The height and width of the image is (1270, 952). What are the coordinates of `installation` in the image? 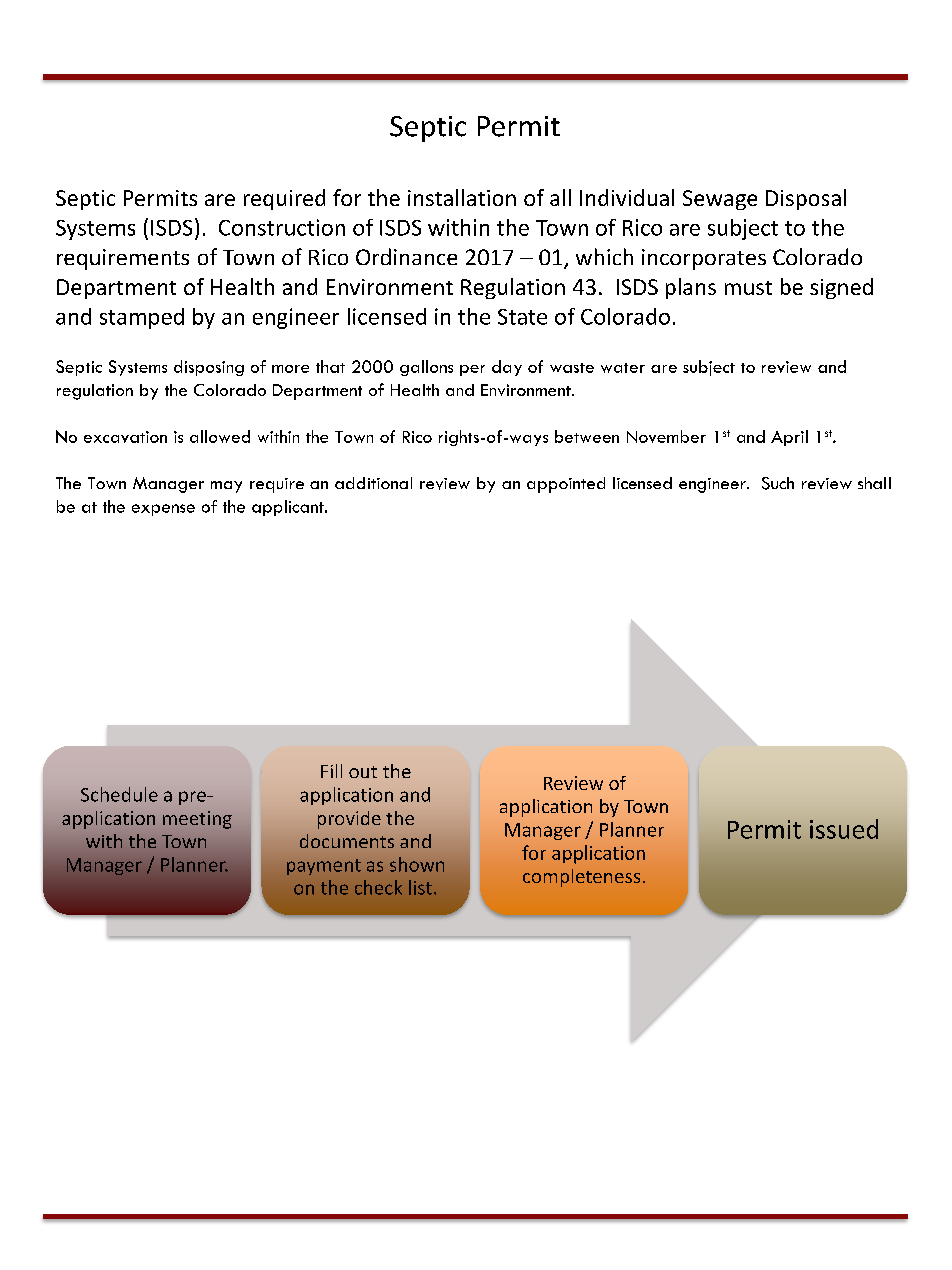 It's located at (462, 197).
